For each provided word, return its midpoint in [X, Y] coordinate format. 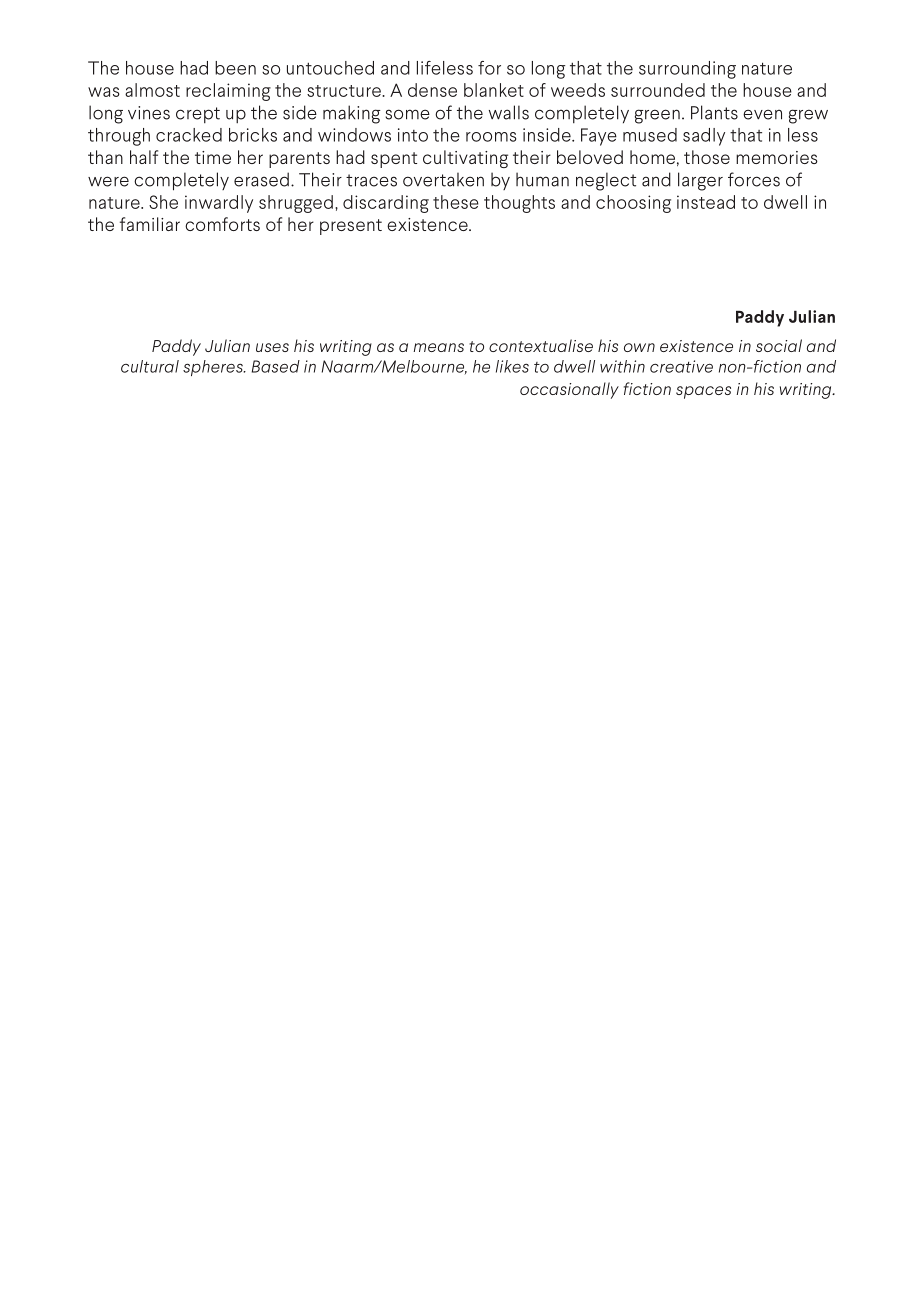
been [235, 68]
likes [512, 366]
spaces [703, 392]
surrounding [687, 70]
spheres [214, 368]
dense [432, 90]
